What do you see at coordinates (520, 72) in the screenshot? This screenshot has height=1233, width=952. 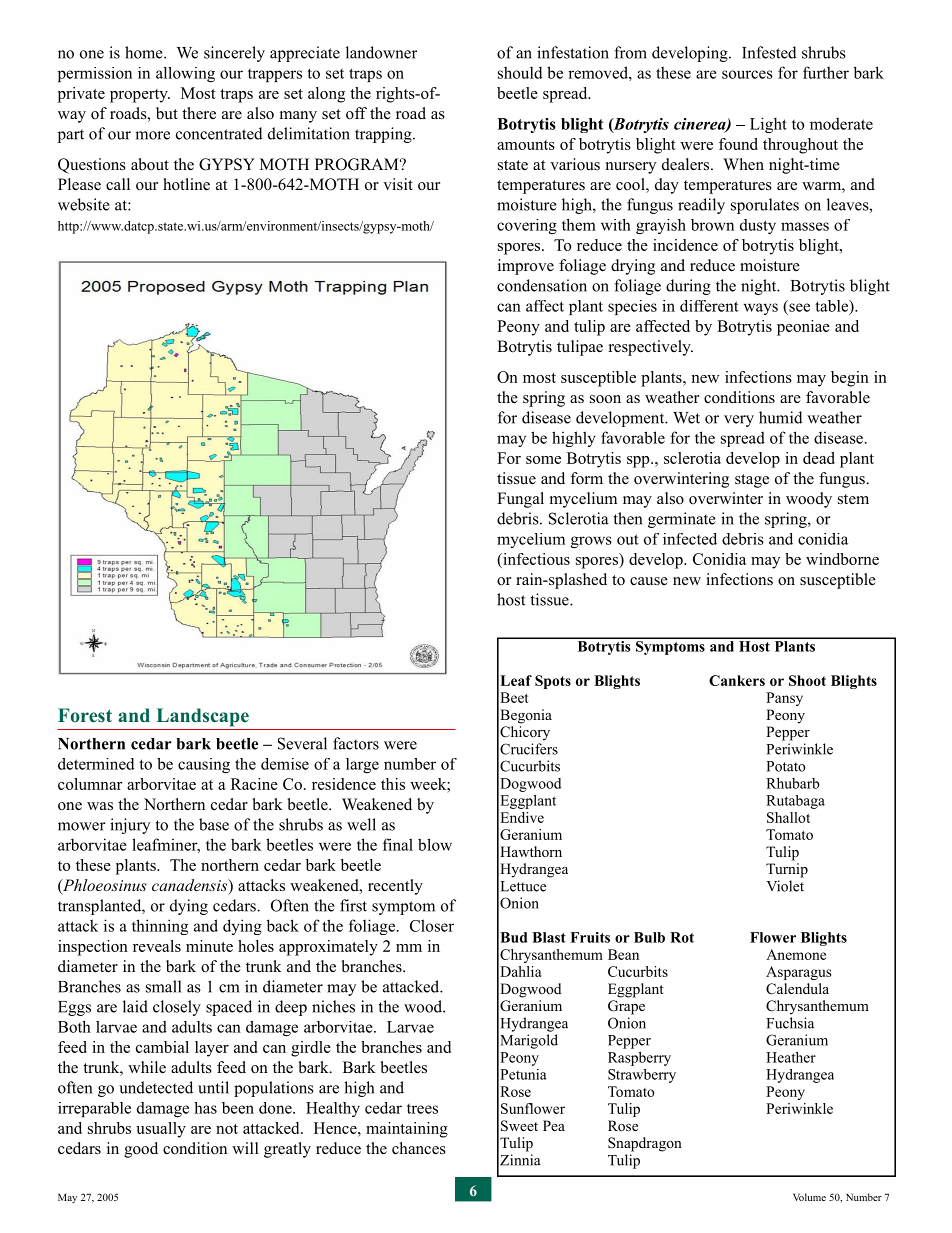 I see `should` at bounding box center [520, 72].
